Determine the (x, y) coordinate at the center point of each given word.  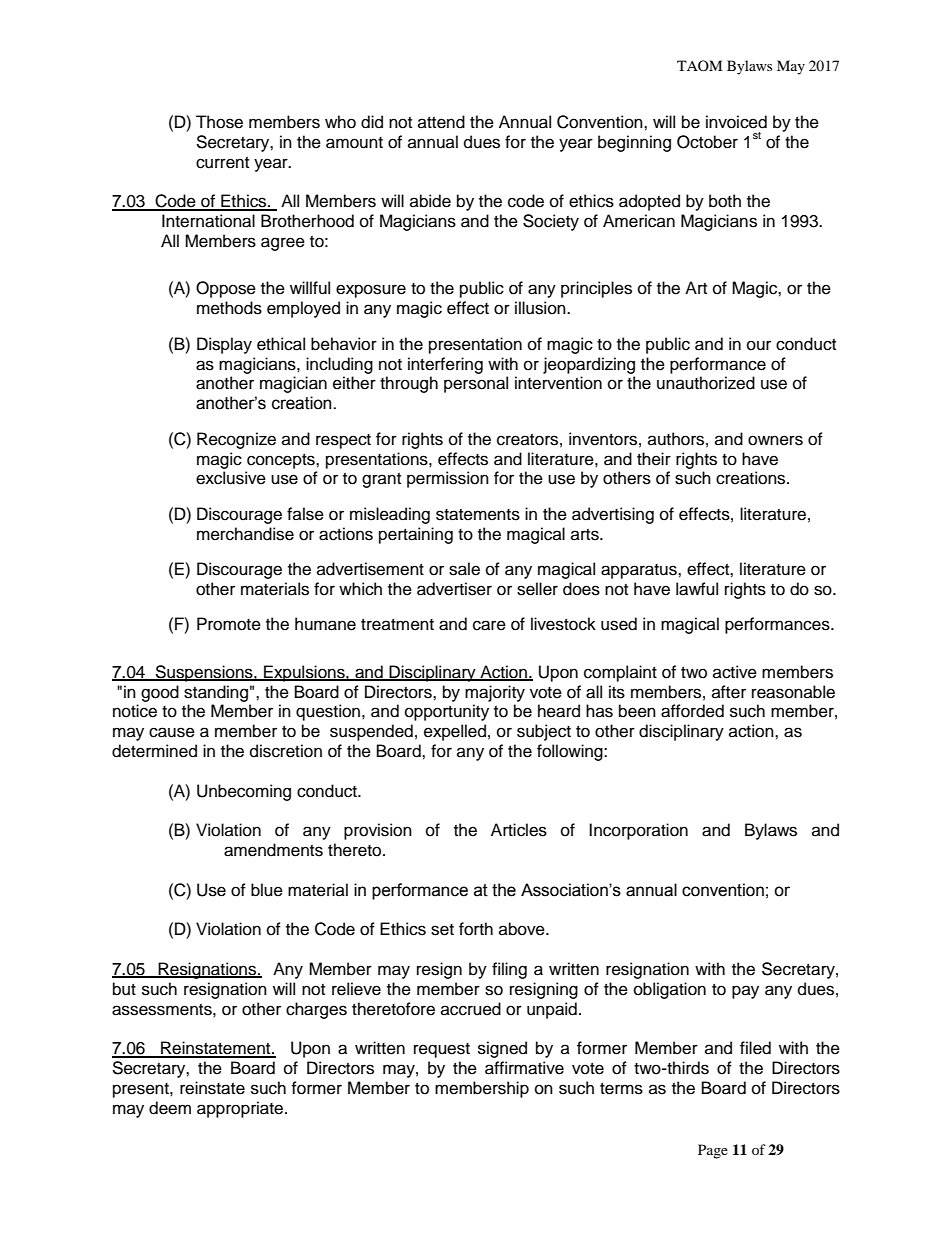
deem (170, 1108)
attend (441, 122)
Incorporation (638, 831)
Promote (229, 624)
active (735, 672)
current (222, 163)
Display (224, 345)
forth (476, 929)
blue (267, 890)
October (707, 142)
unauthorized (706, 383)
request (442, 1050)
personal (476, 384)
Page (713, 1151)
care (489, 625)
